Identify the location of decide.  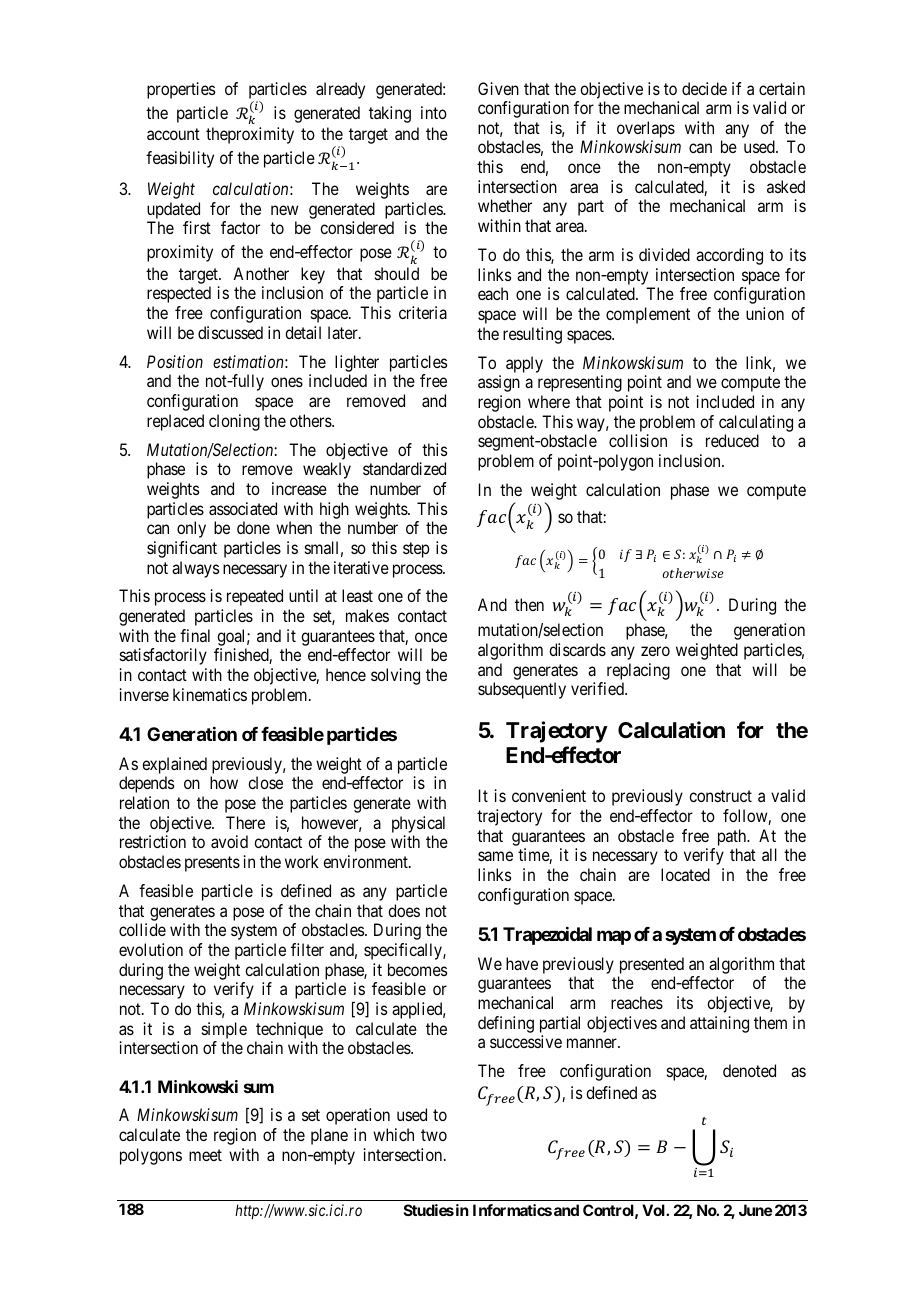
(704, 88).
